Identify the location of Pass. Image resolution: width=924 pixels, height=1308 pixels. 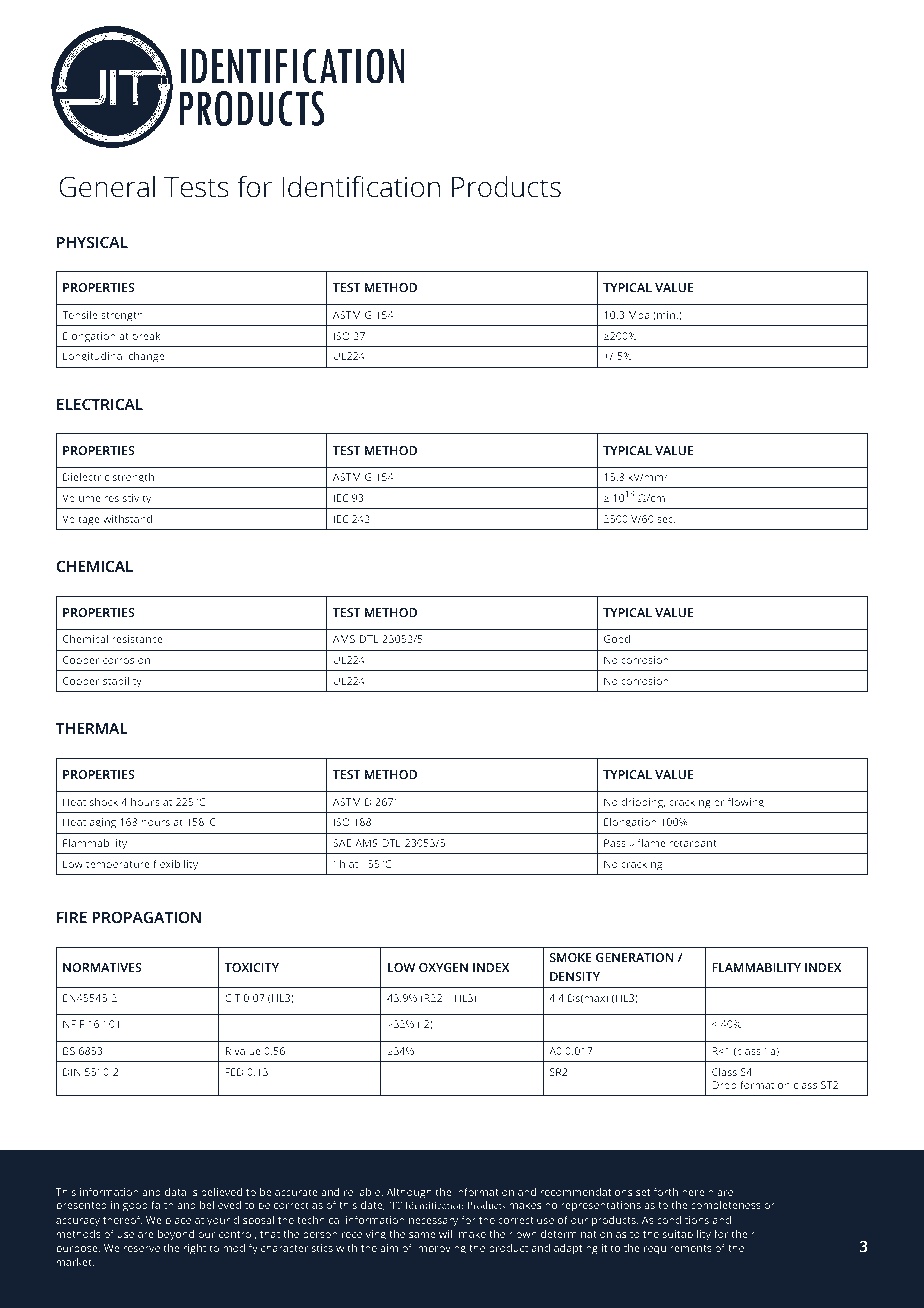
(615, 843).
